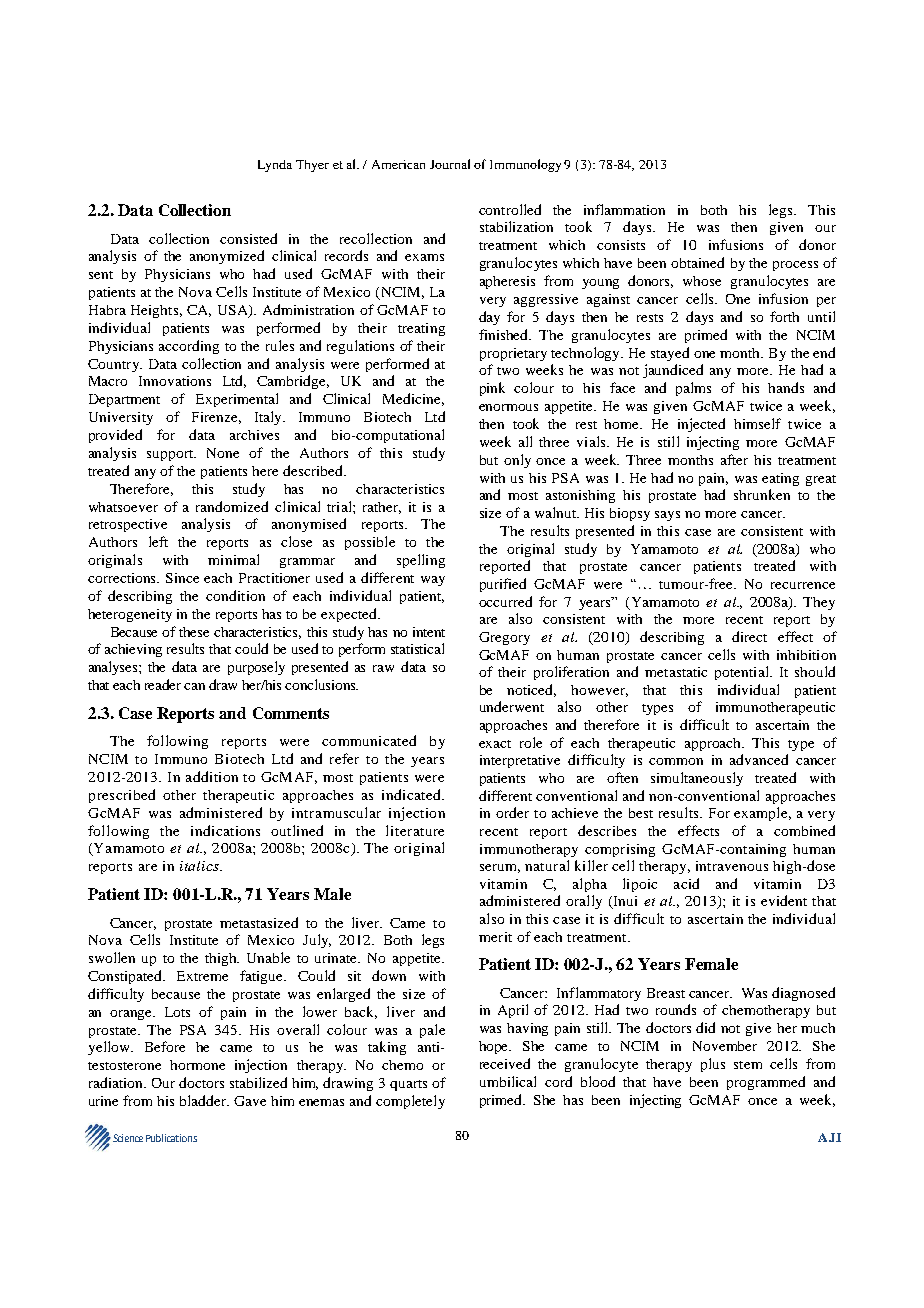 This document has height=1308, width=924. What do you see at coordinates (450, 164) in the document?
I see `Journal` at bounding box center [450, 164].
